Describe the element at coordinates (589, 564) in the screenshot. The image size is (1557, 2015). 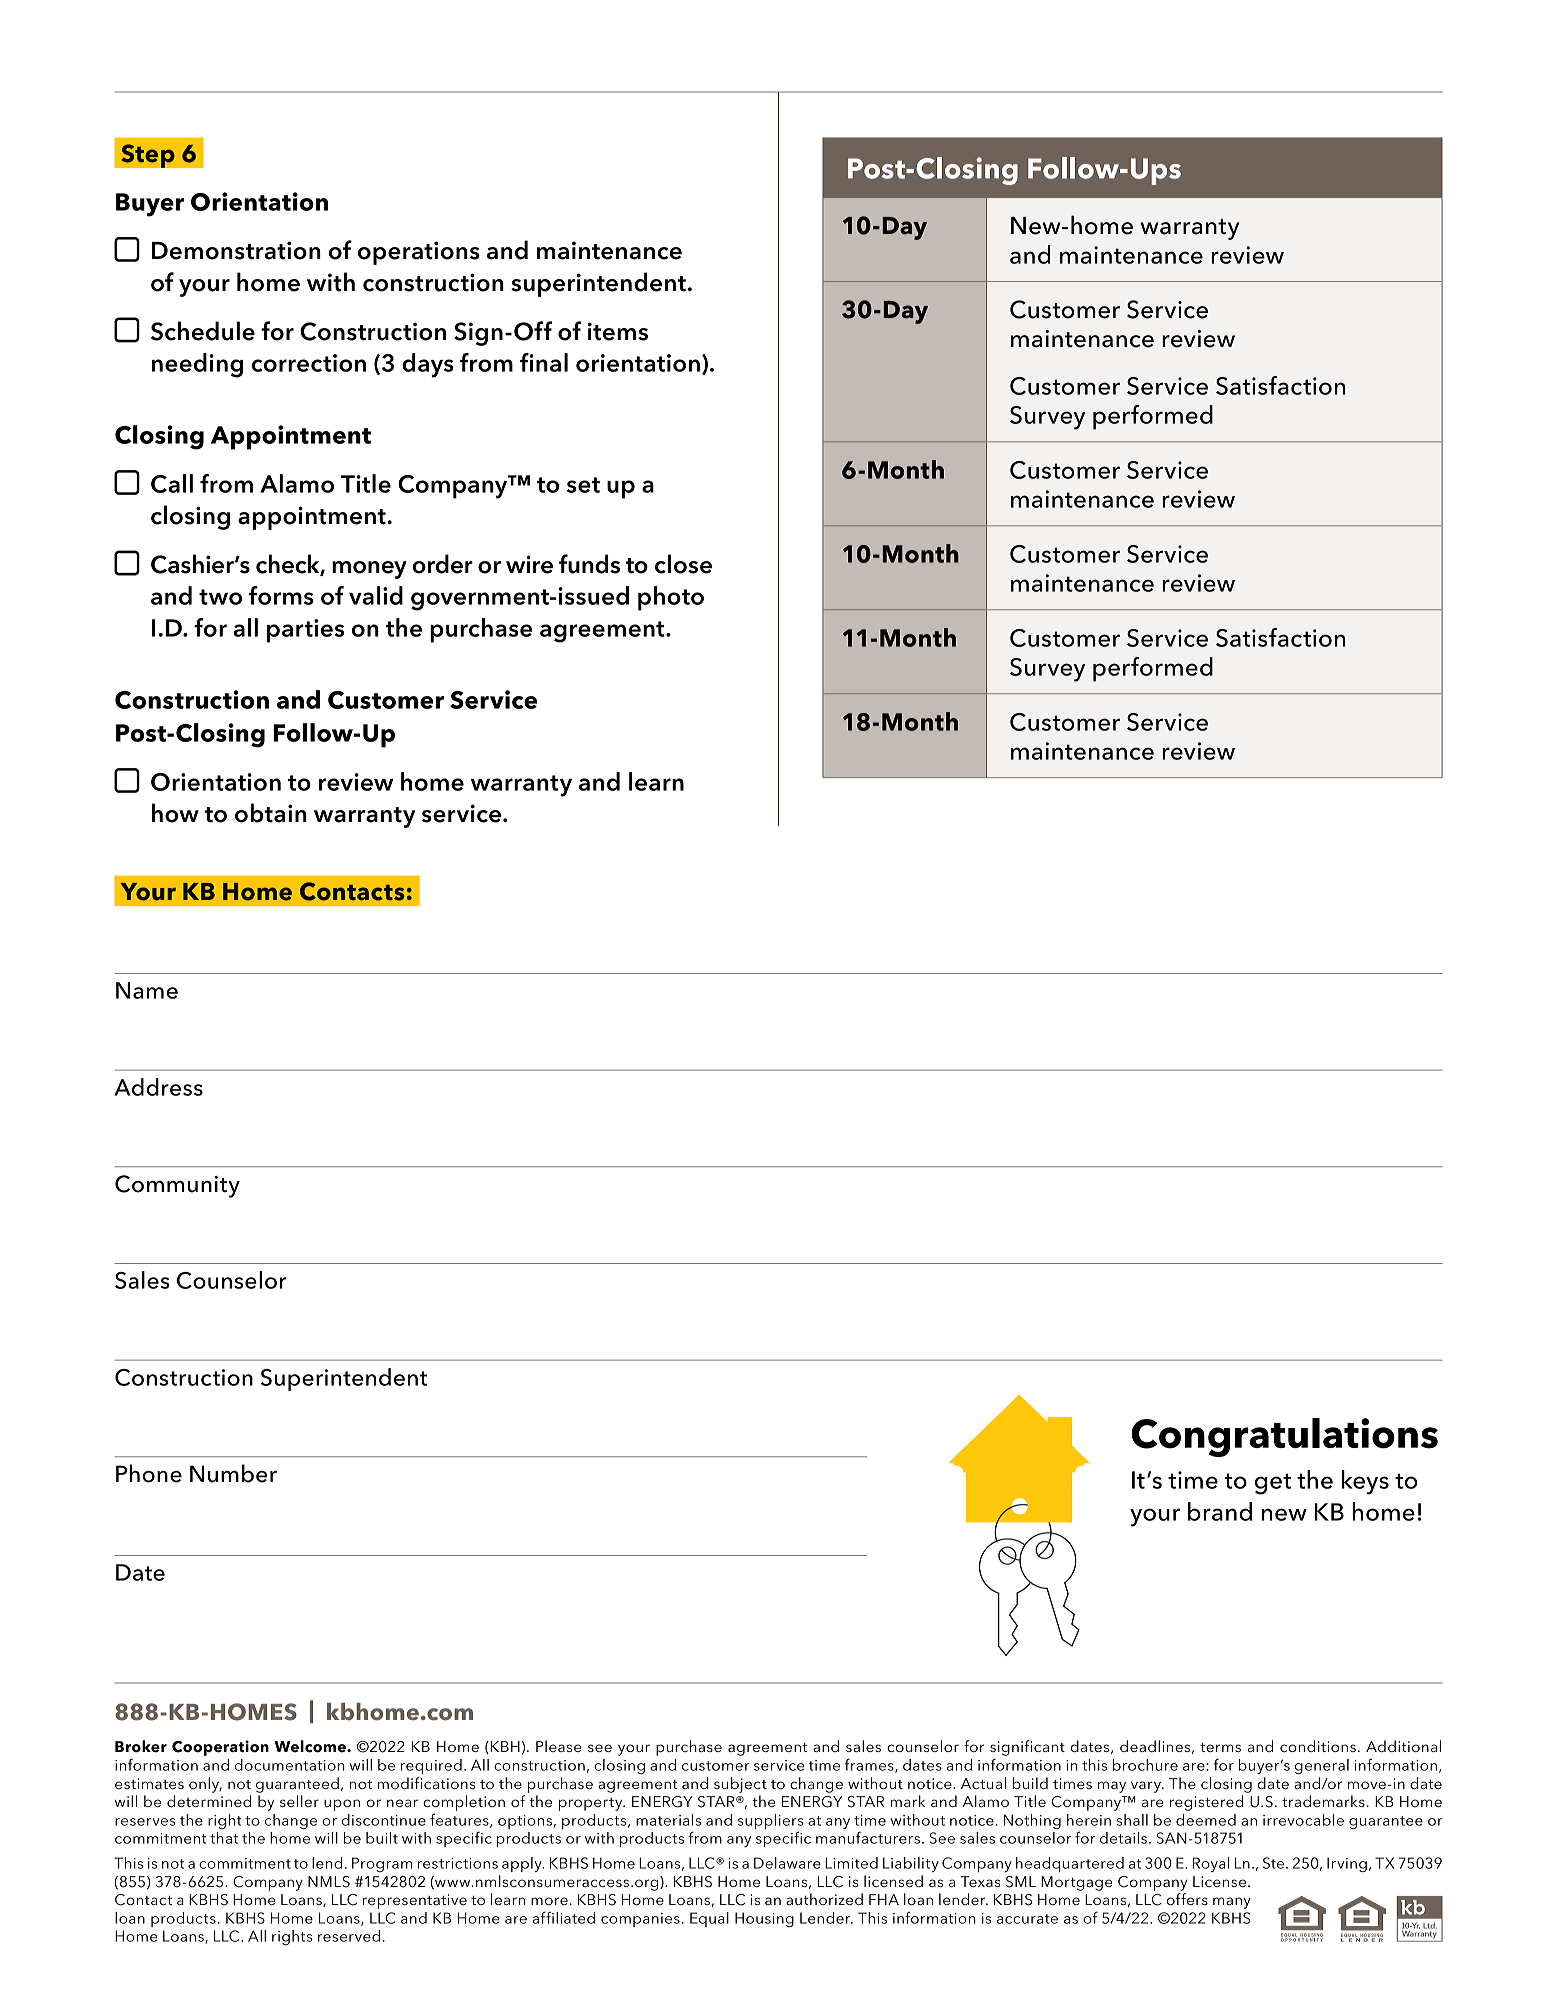
I see `funds` at that location.
